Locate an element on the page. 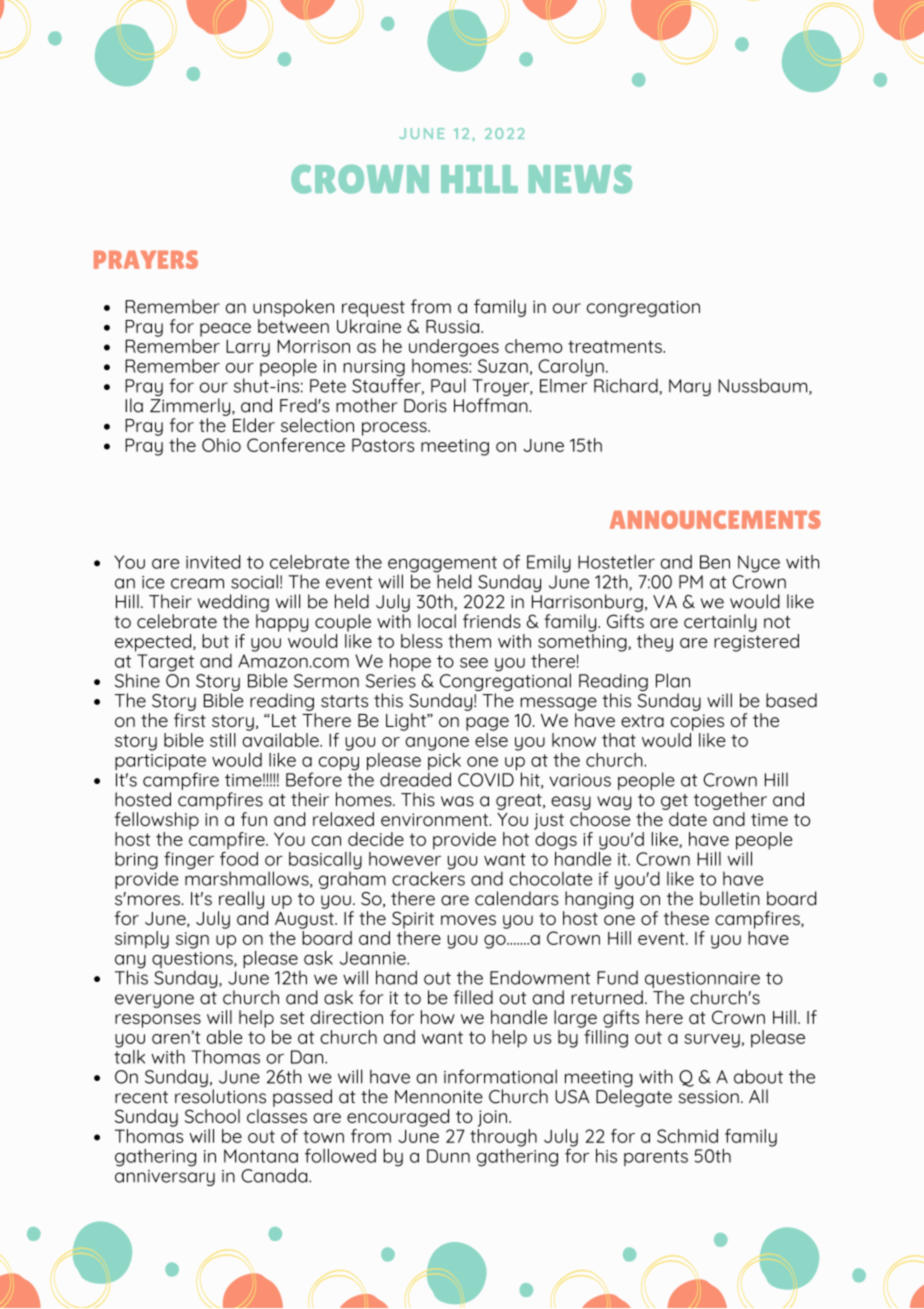 This image has height=1309, width=924. really is located at coordinates (241, 900).
